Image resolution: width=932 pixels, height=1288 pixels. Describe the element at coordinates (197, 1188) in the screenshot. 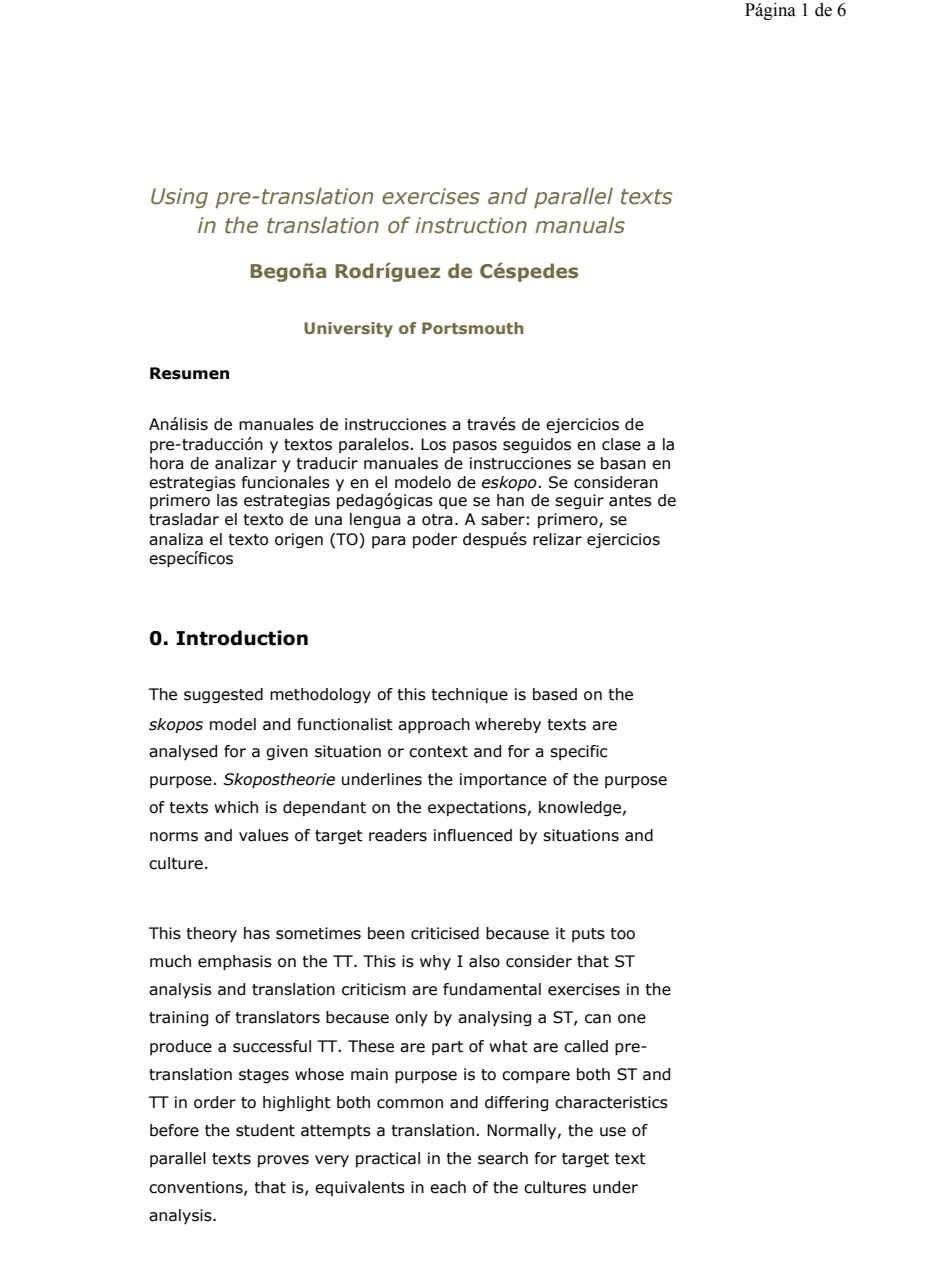

I see `conventions` at that location.
